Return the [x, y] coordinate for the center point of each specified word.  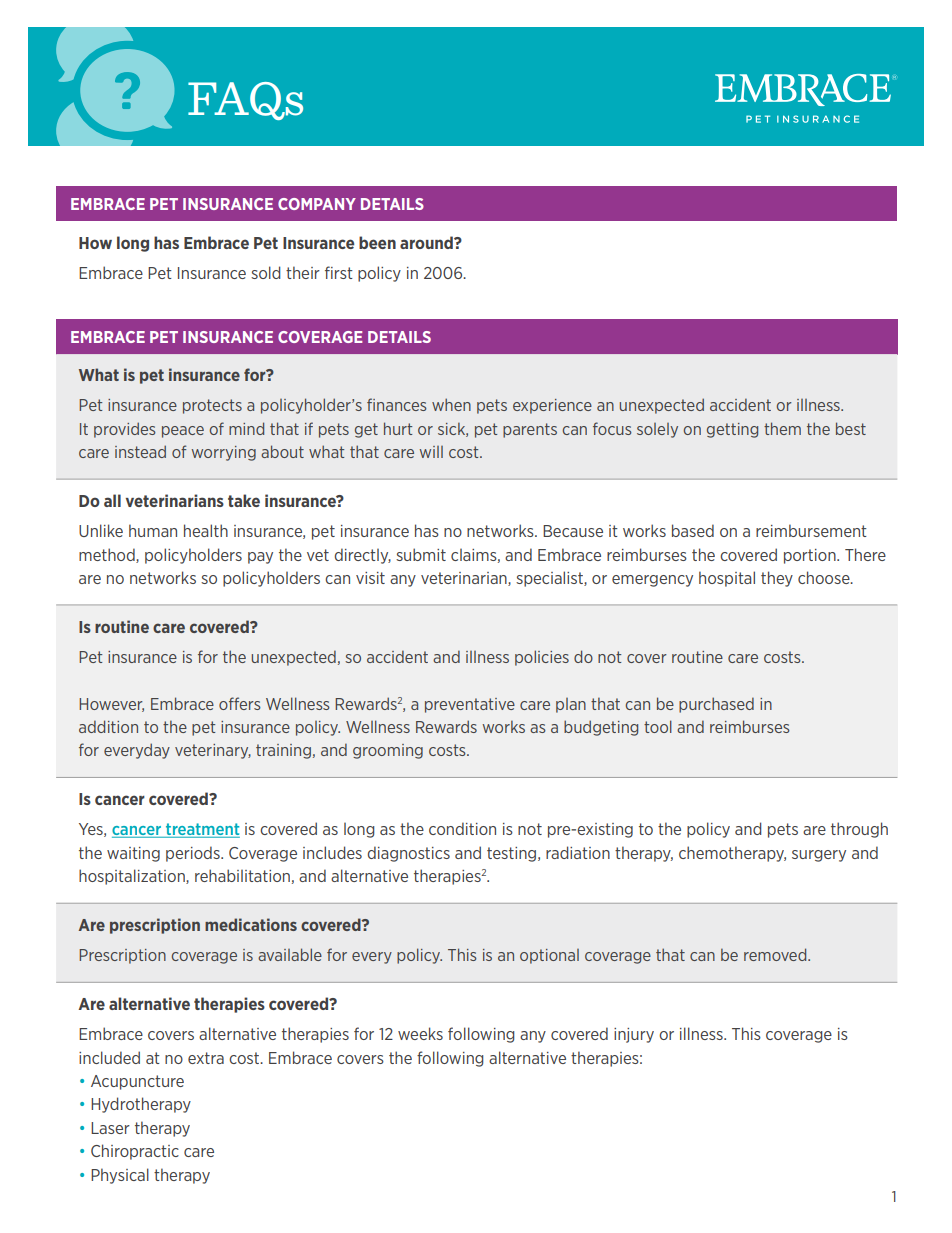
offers [240, 703]
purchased [716, 705]
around [427, 242]
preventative [470, 705]
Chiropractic [135, 1152]
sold [266, 272]
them [782, 428]
